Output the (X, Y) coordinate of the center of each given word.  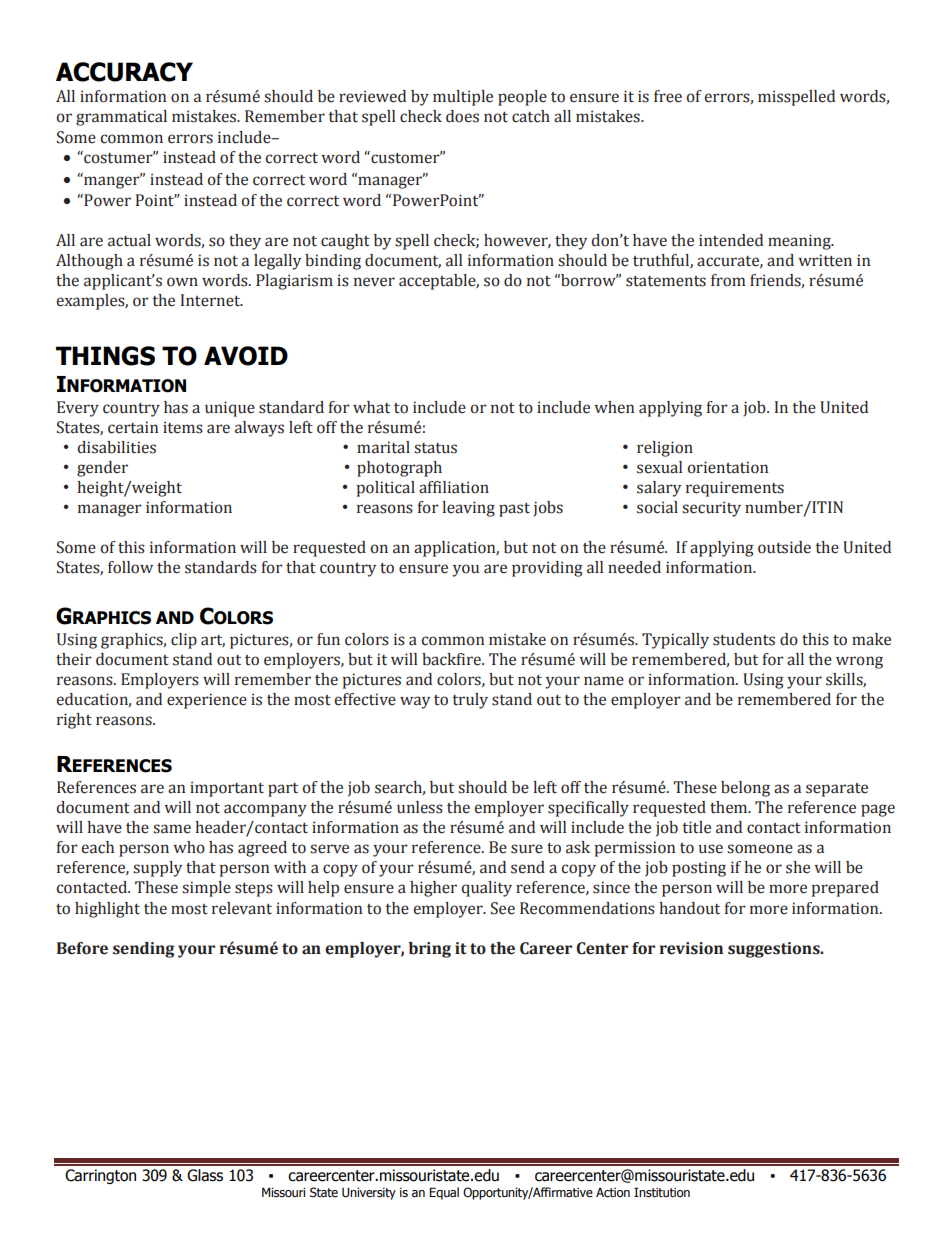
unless (420, 807)
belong (745, 789)
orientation (728, 467)
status (435, 448)
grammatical (121, 118)
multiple (463, 98)
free (668, 96)
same (172, 829)
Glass (205, 1175)
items (183, 427)
